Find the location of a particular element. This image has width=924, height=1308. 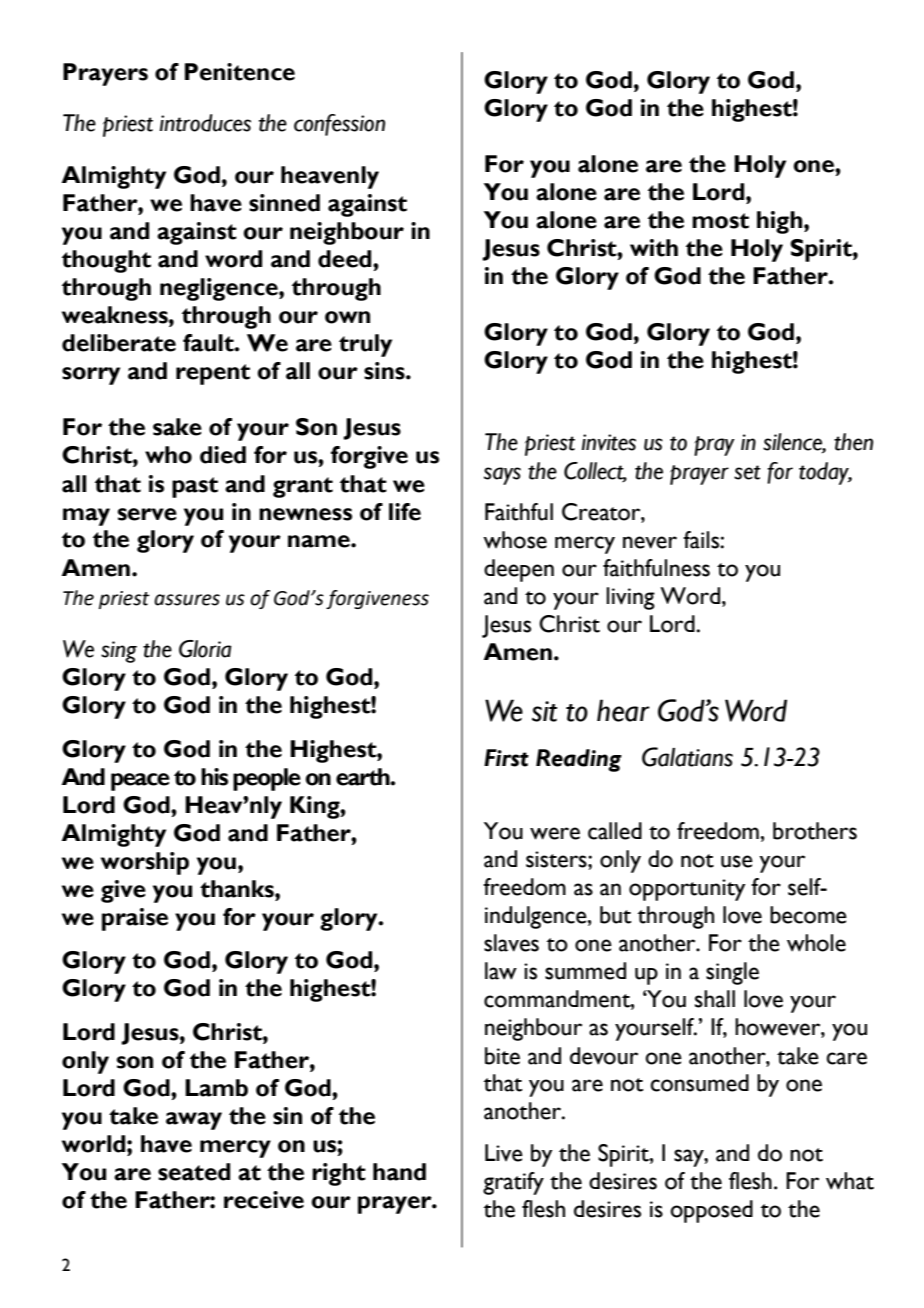

gratify is located at coordinates (513, 1183).
